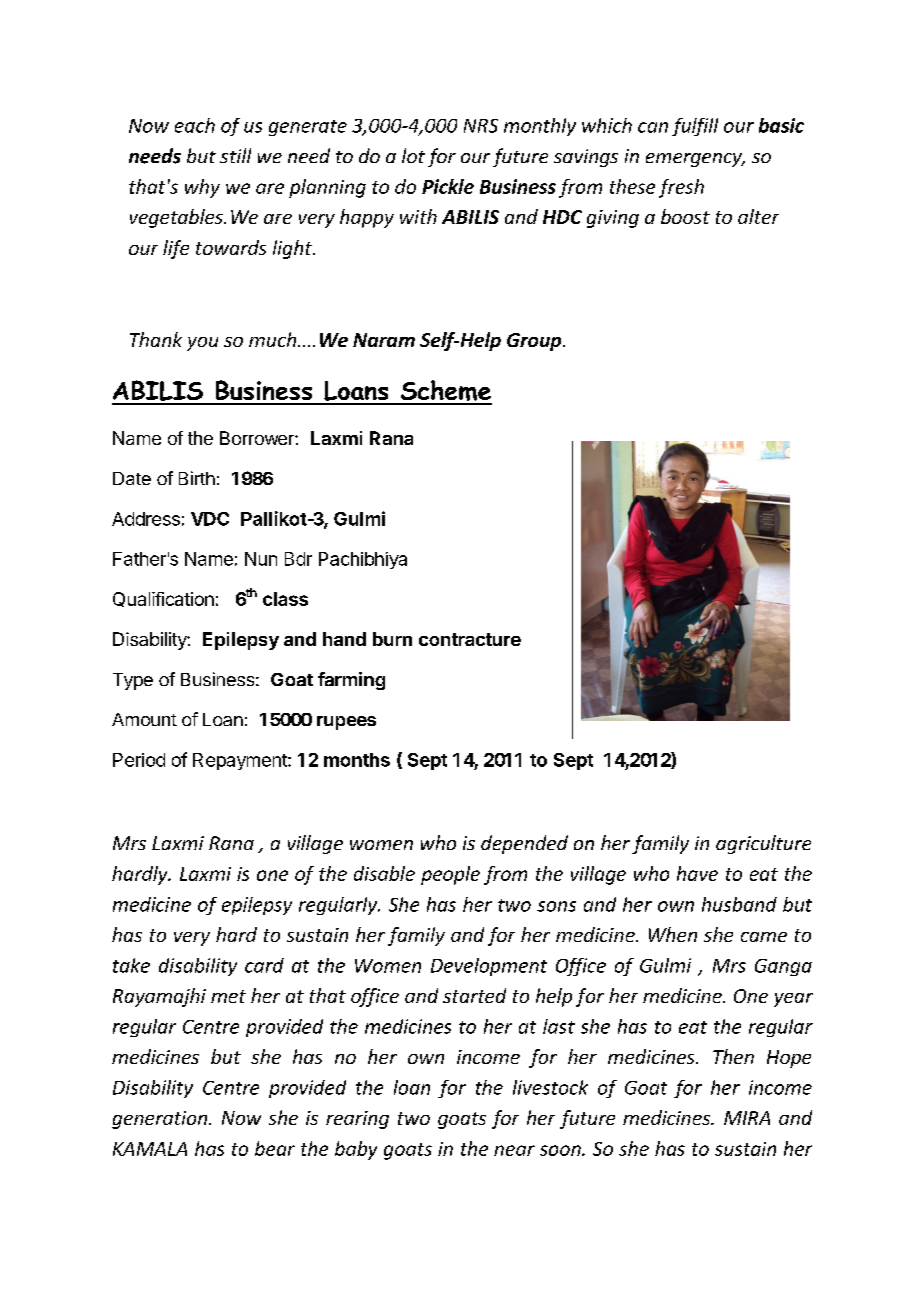 The height and width of the screenshot is (1308, 924). What do you see at coordinates (695, 127) in the screenshot?
I see `fulfill` at bounding box center [695, 127].
